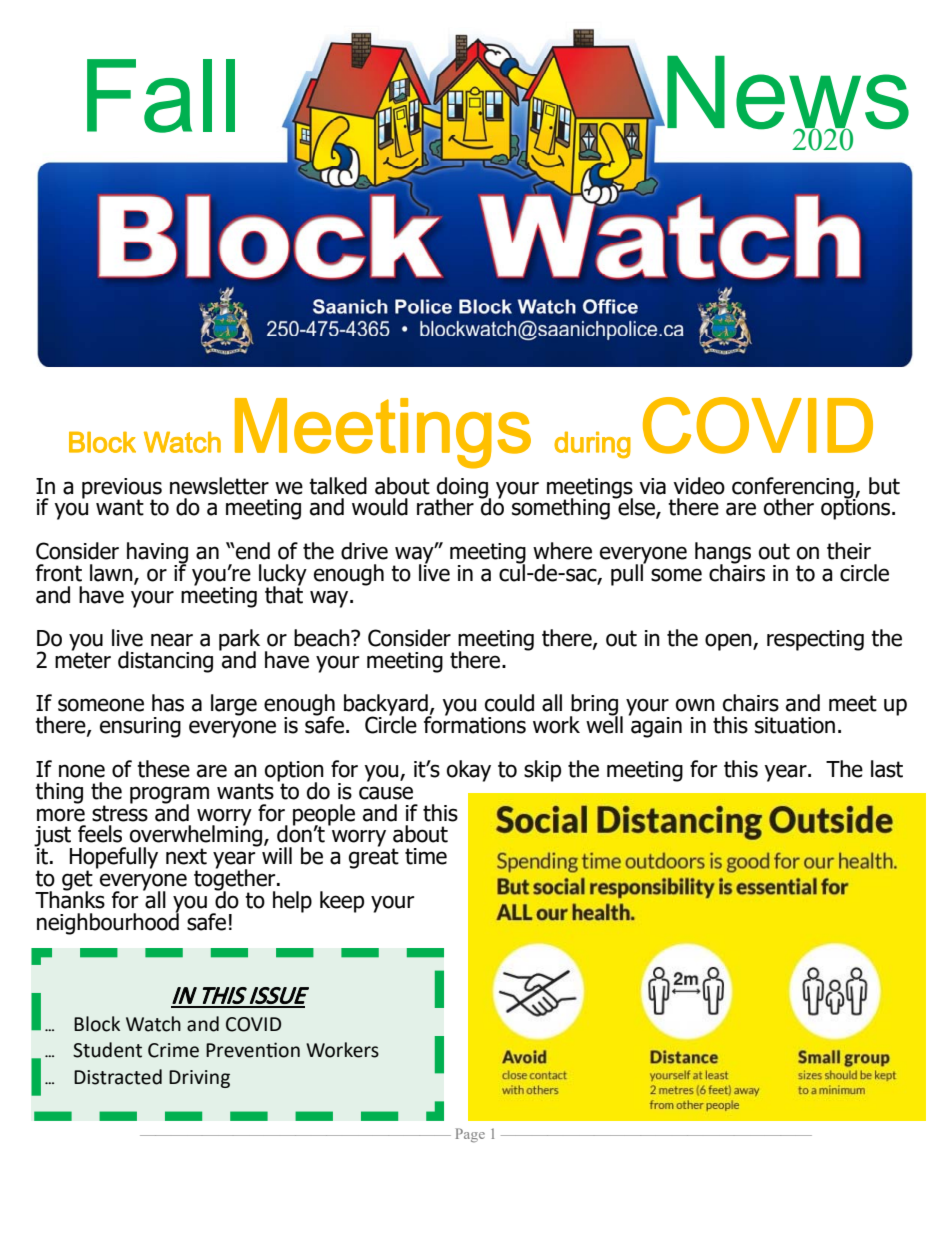  What do you see at coordinates (161, 96) in the screenshot?
I see `Fall` at bounding box center [161, 96].
